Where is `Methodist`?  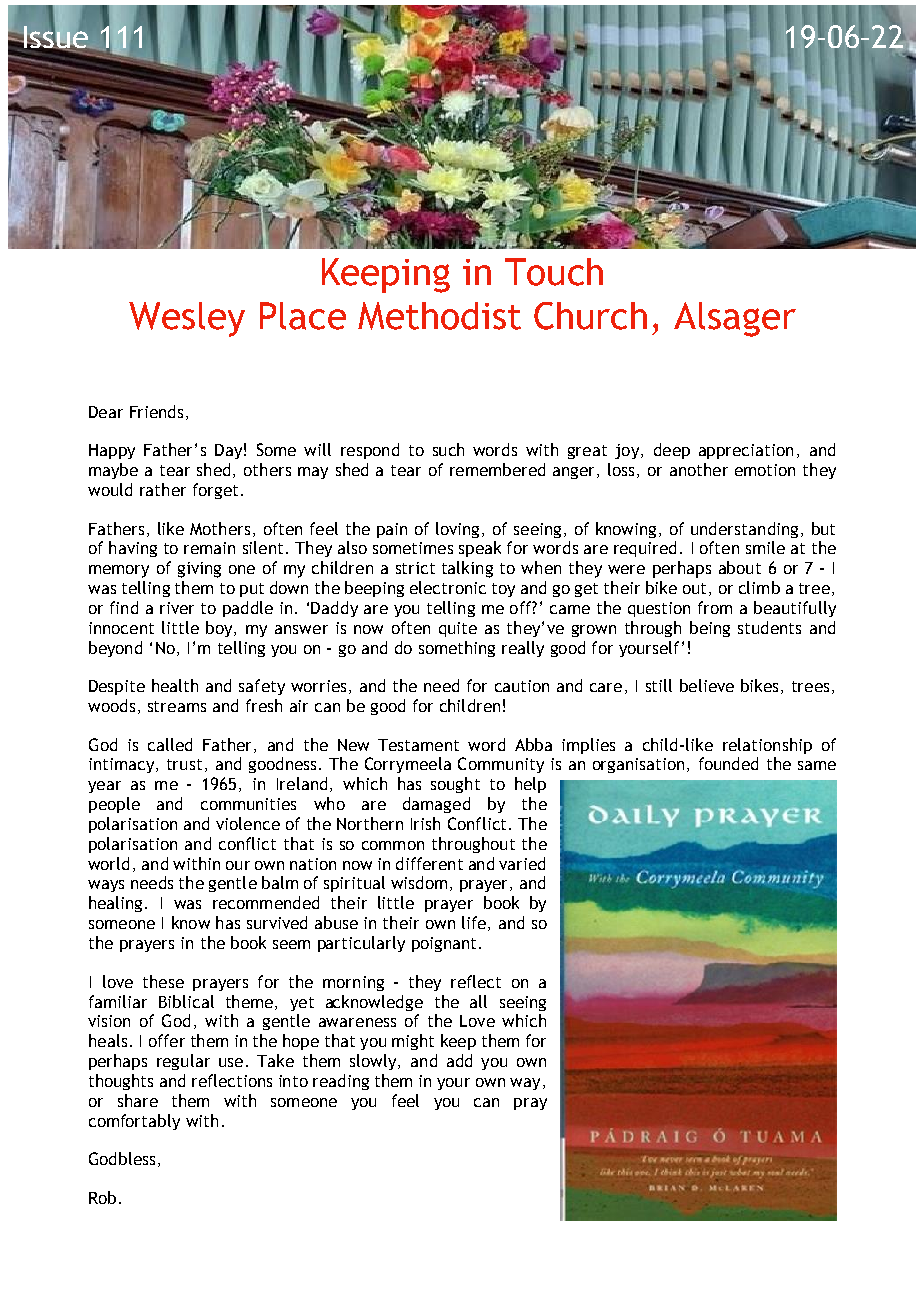 Methodist is located at coordinates (439, 316).
